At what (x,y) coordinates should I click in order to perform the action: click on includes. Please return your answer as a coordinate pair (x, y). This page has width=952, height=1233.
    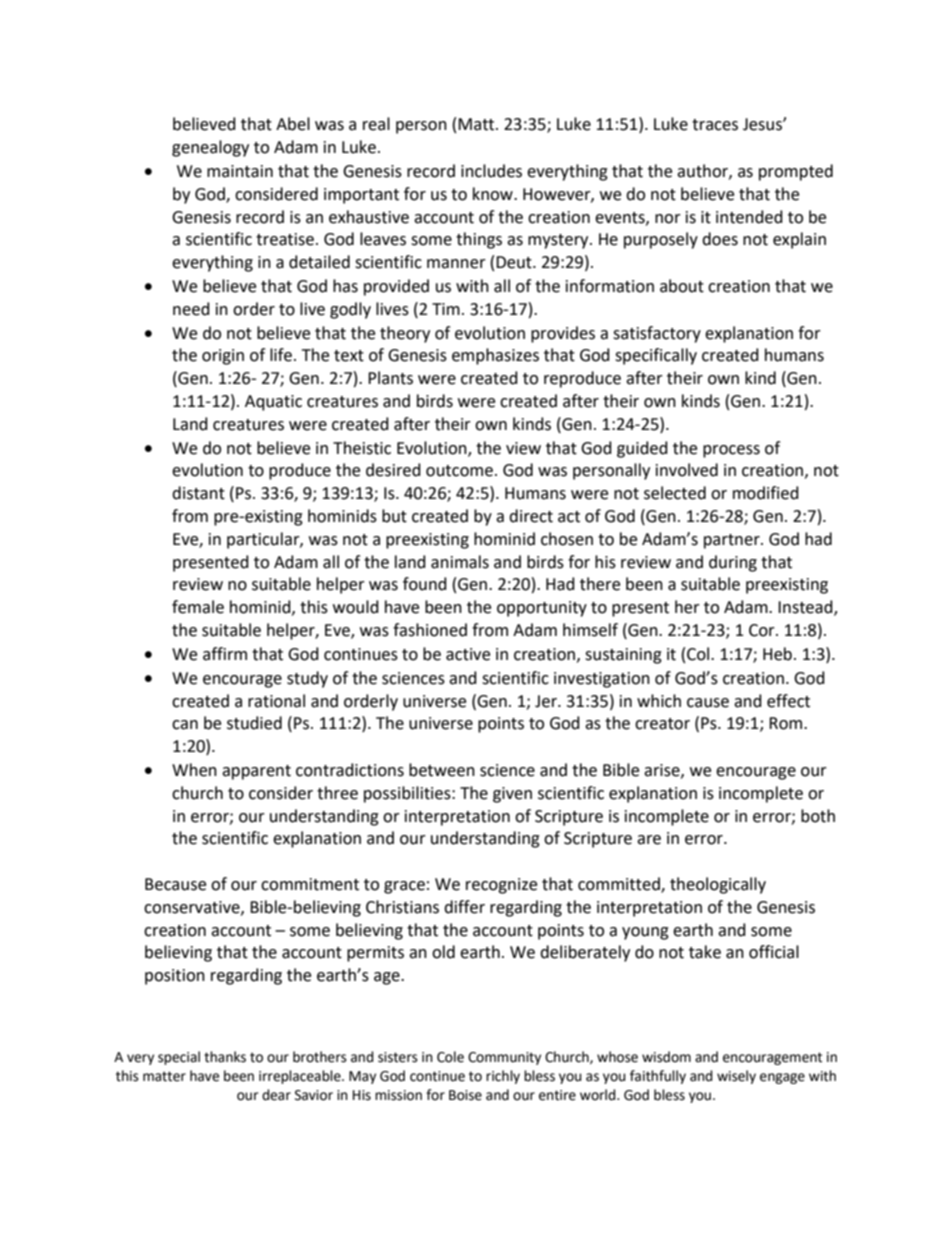
    Looking at the image, I should click on (491, 171).
